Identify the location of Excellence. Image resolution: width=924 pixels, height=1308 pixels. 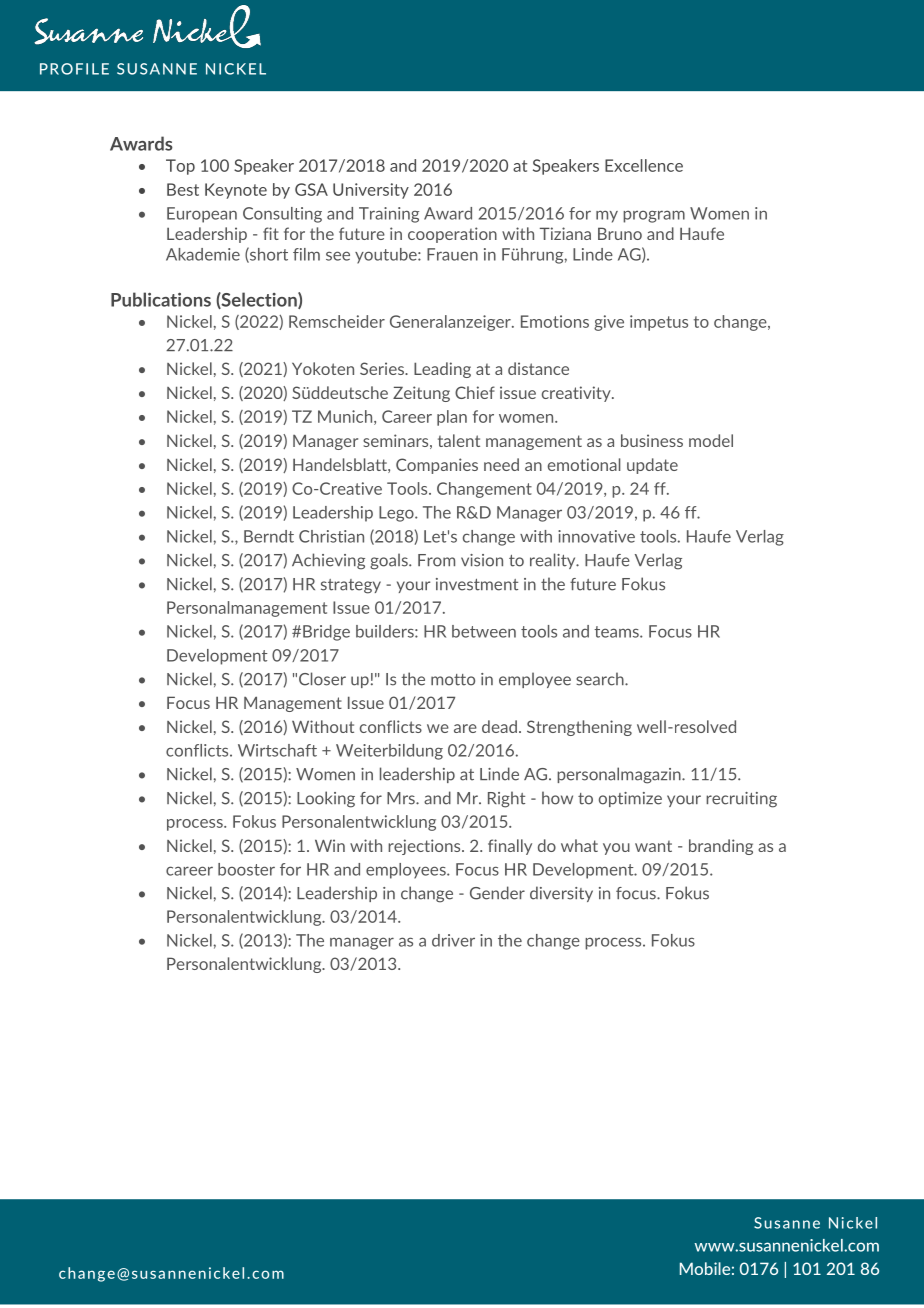
(644, 165).
